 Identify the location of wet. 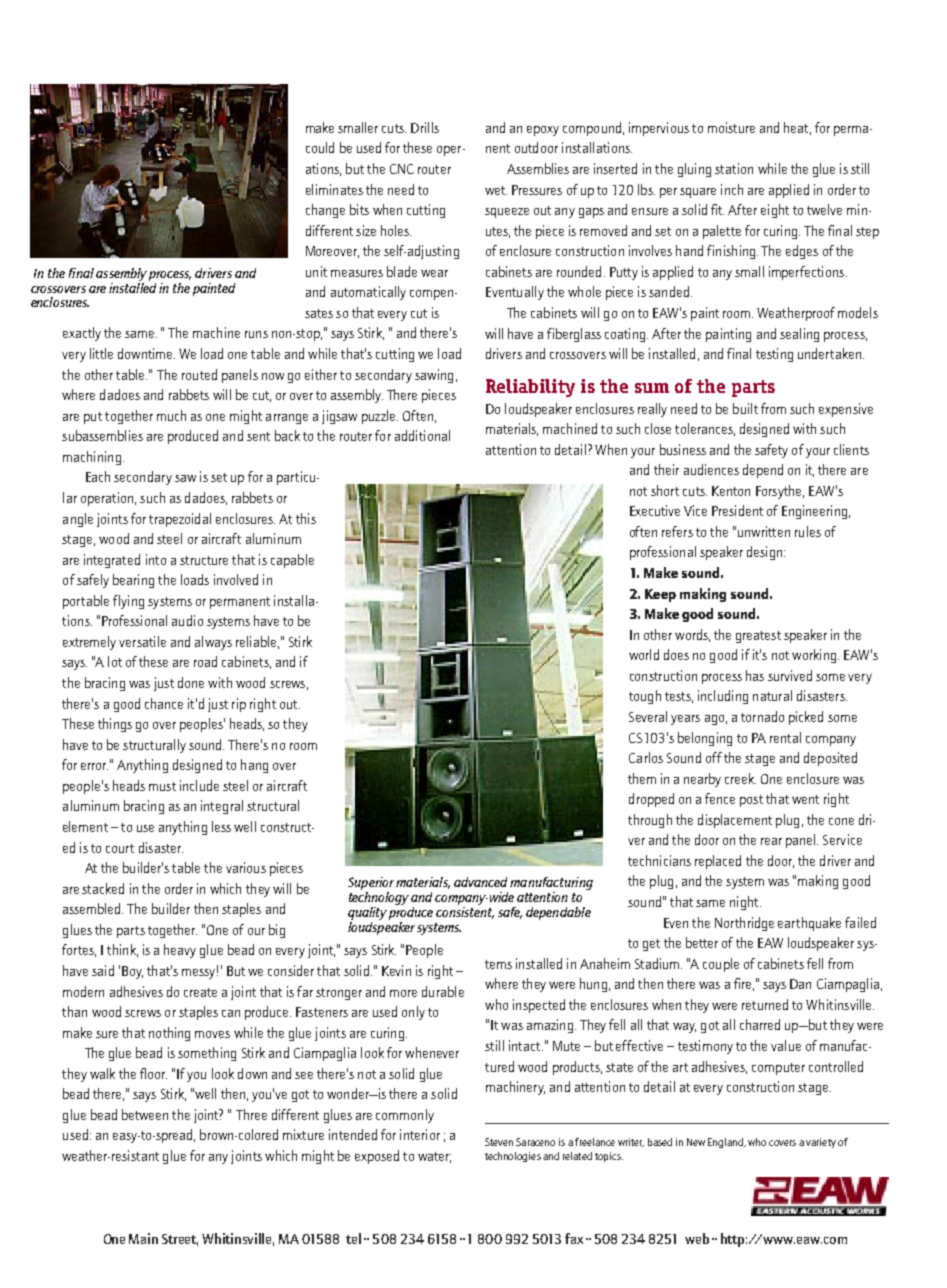
(496, 190).
